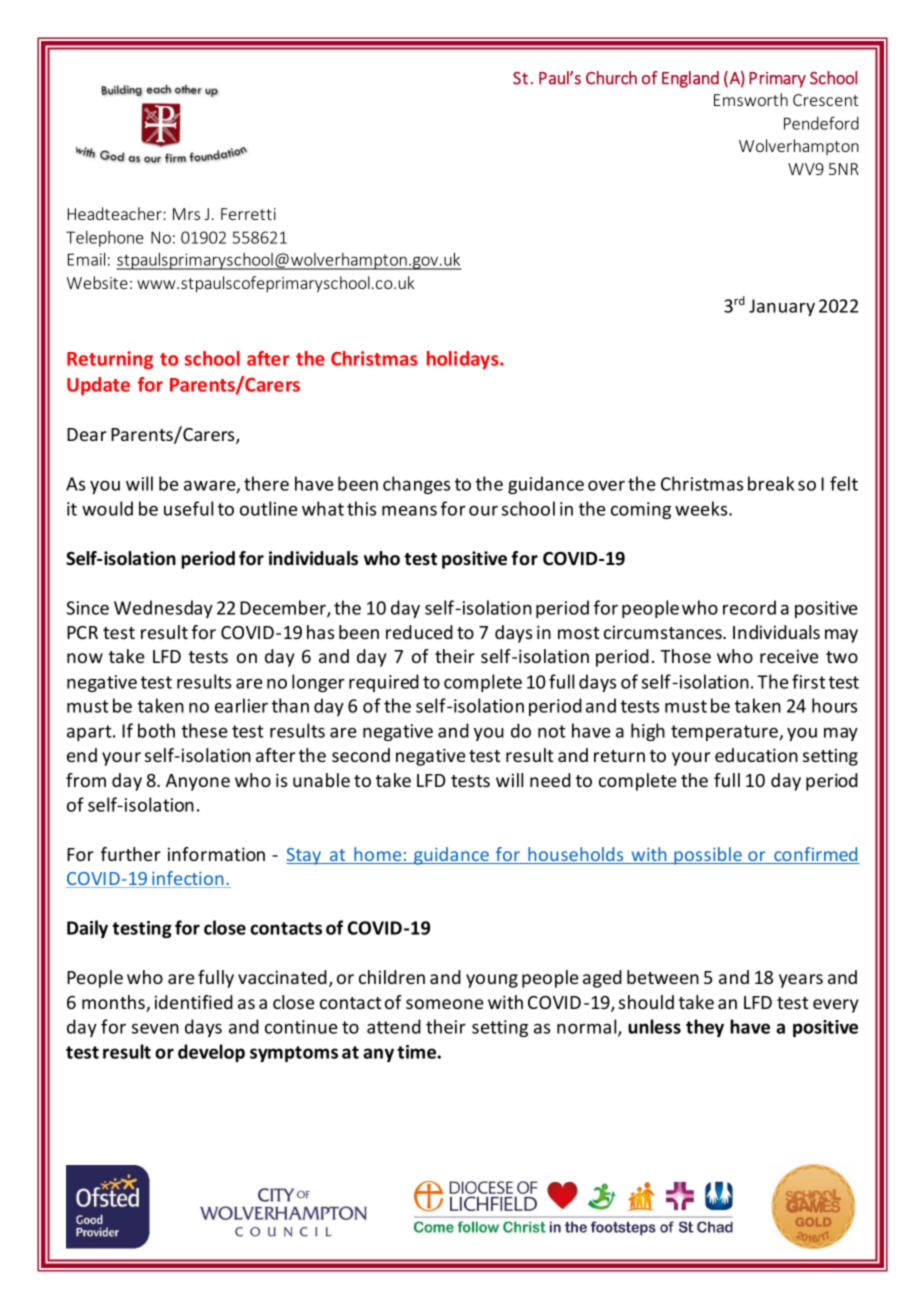 The height and width of the document is (1308, 924). What do you see at coordinates (155, 1028) in the document?
I see `seven` at bounding box center [155, 1028].
